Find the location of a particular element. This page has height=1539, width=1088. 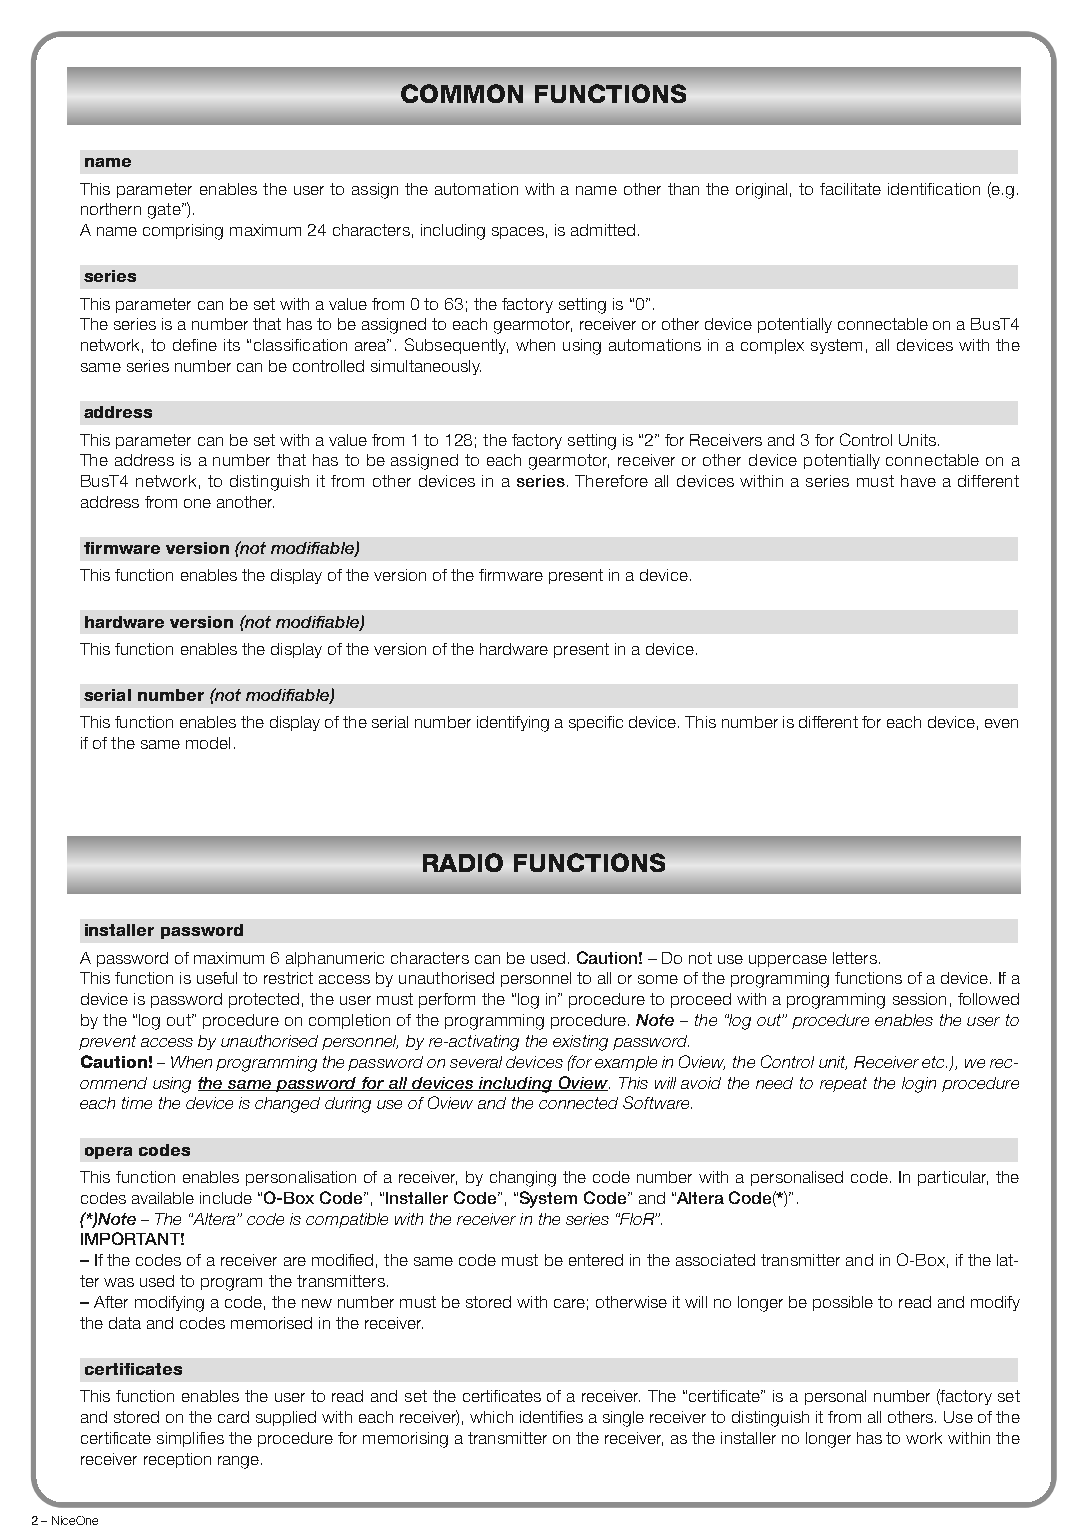

card is located at coordinates (233, 1417).
